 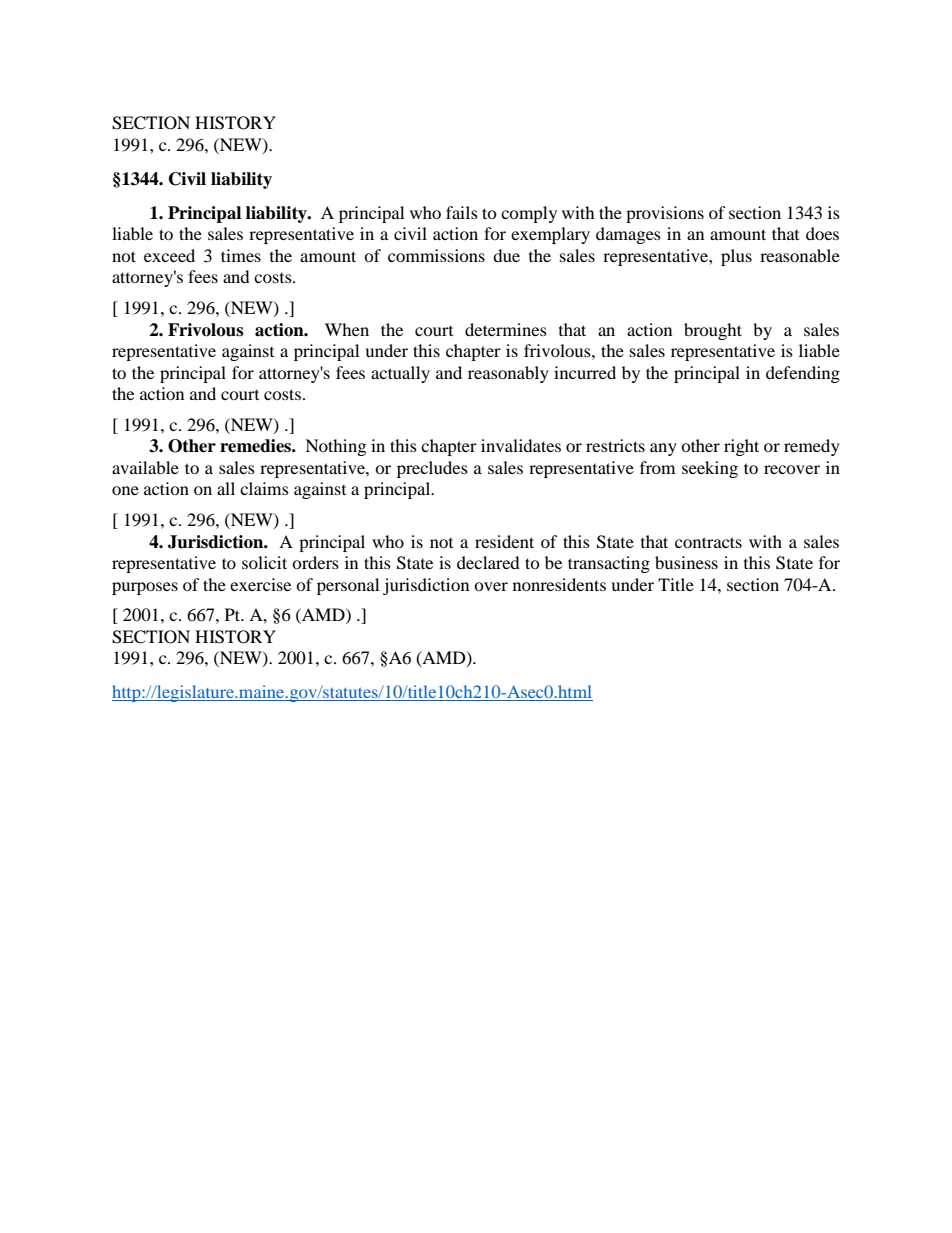 What do you see at coordinates (241, 255) in the screenshot?
I see `times` at bounding box center [241, 255].
